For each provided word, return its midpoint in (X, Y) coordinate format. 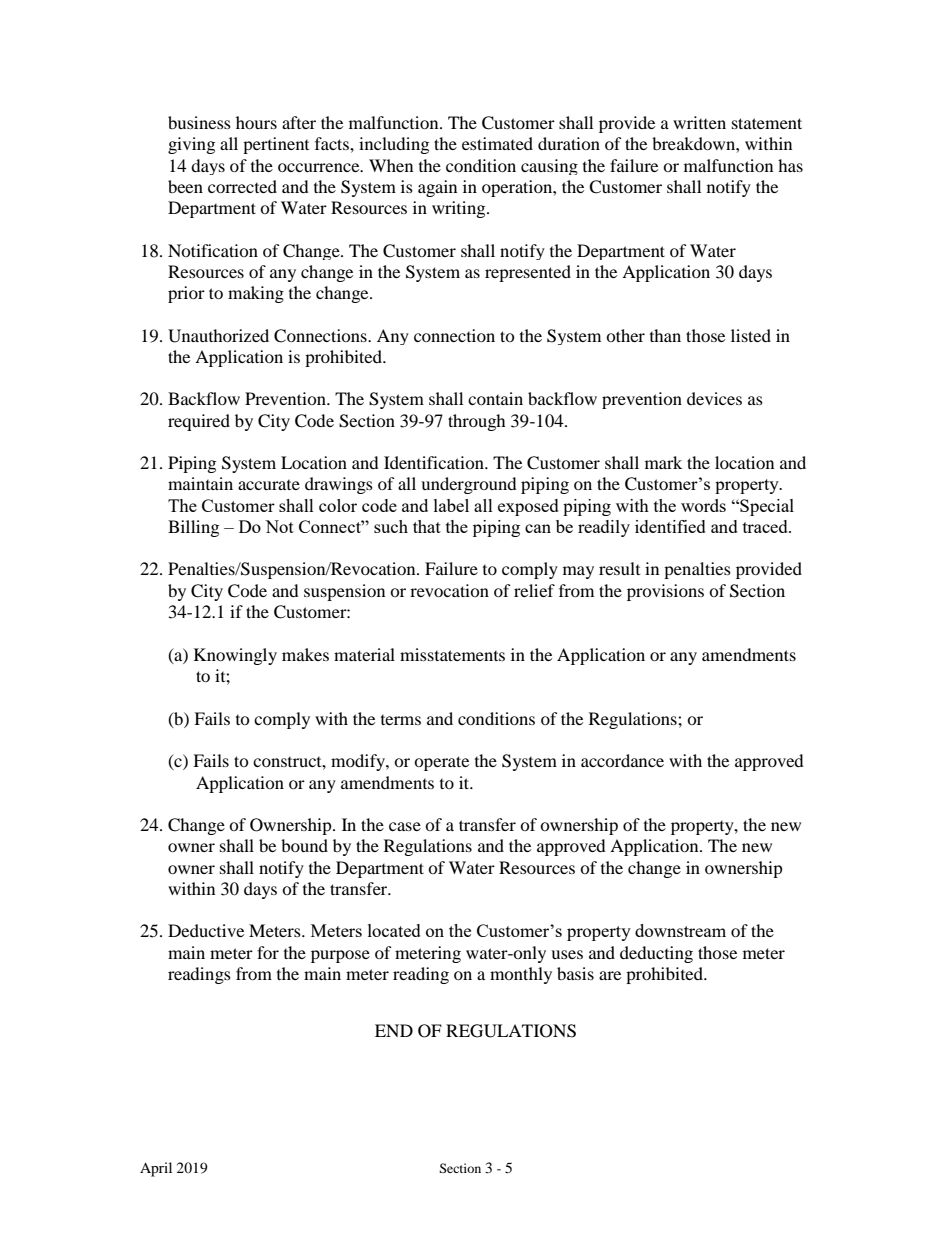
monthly (521, 975)
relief (534, 590)
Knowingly (235, 656)
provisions (665, 592)
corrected (242, 186)
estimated (497, 143)
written (699, 122)
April (156, 1169)
